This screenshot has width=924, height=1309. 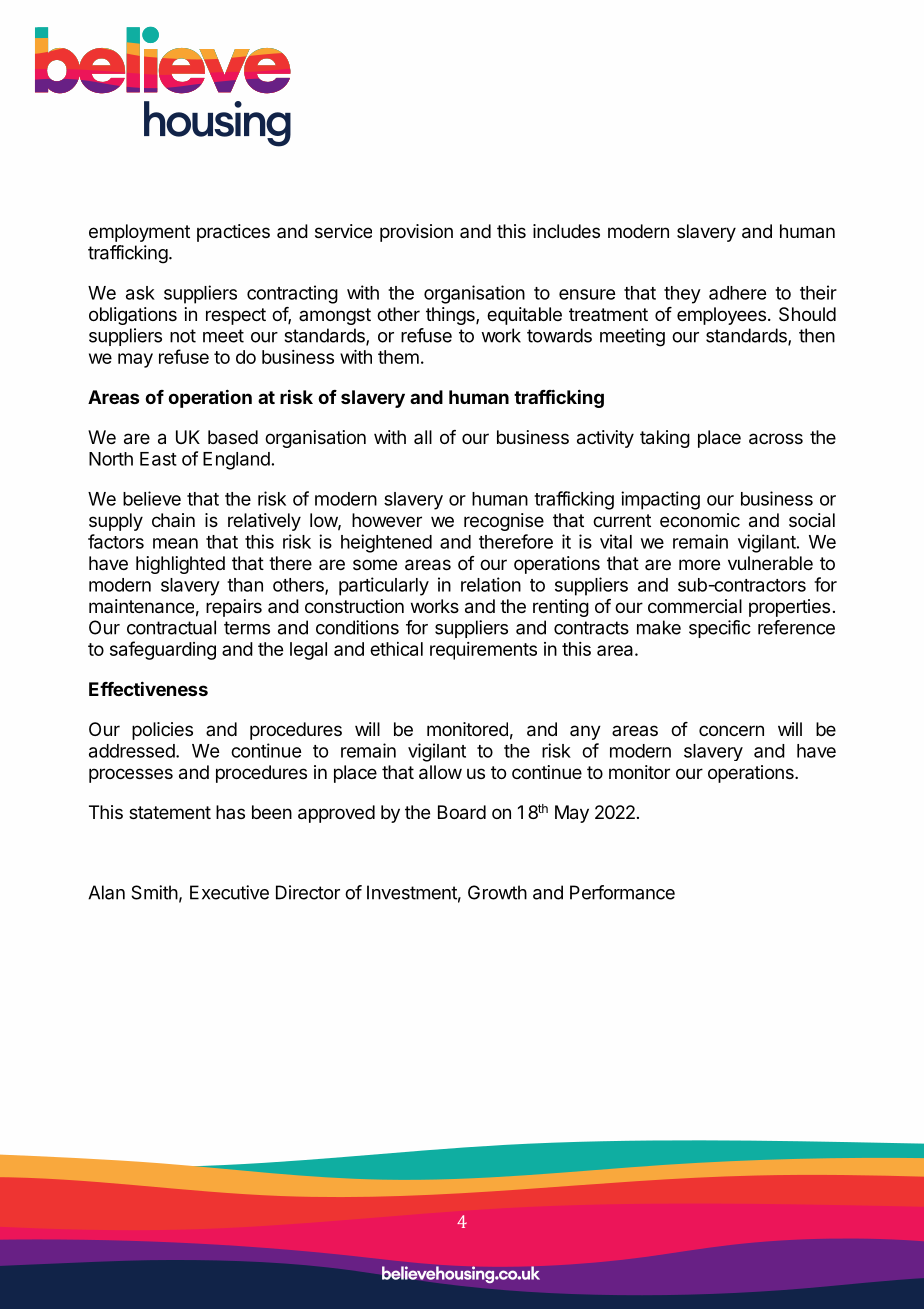 What do you see at coordinates (622, 892) in the screenshot?
I see `Performance` at bounding box center [622, 892].
